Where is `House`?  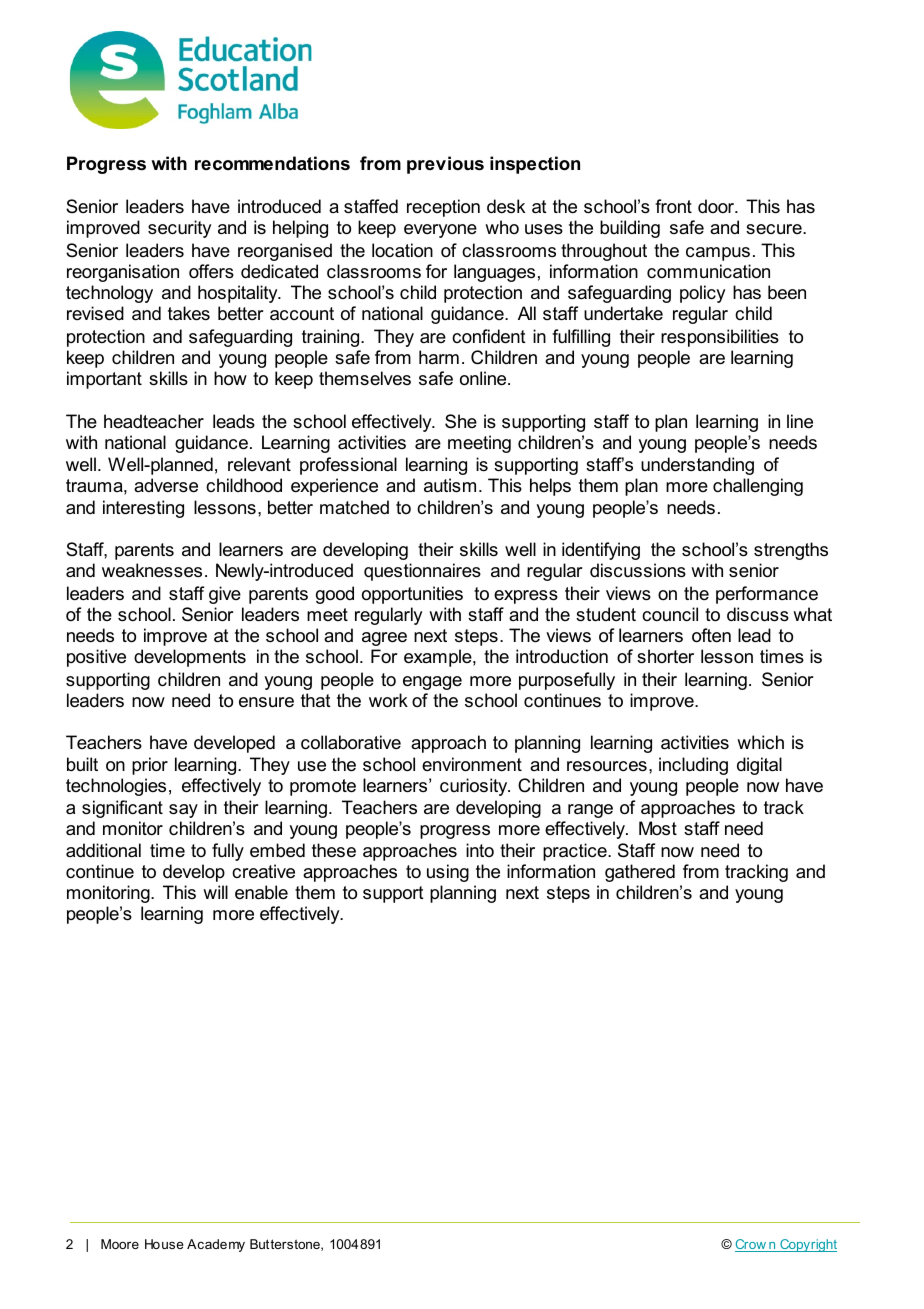
House is located at coordinates (164, 1244).
